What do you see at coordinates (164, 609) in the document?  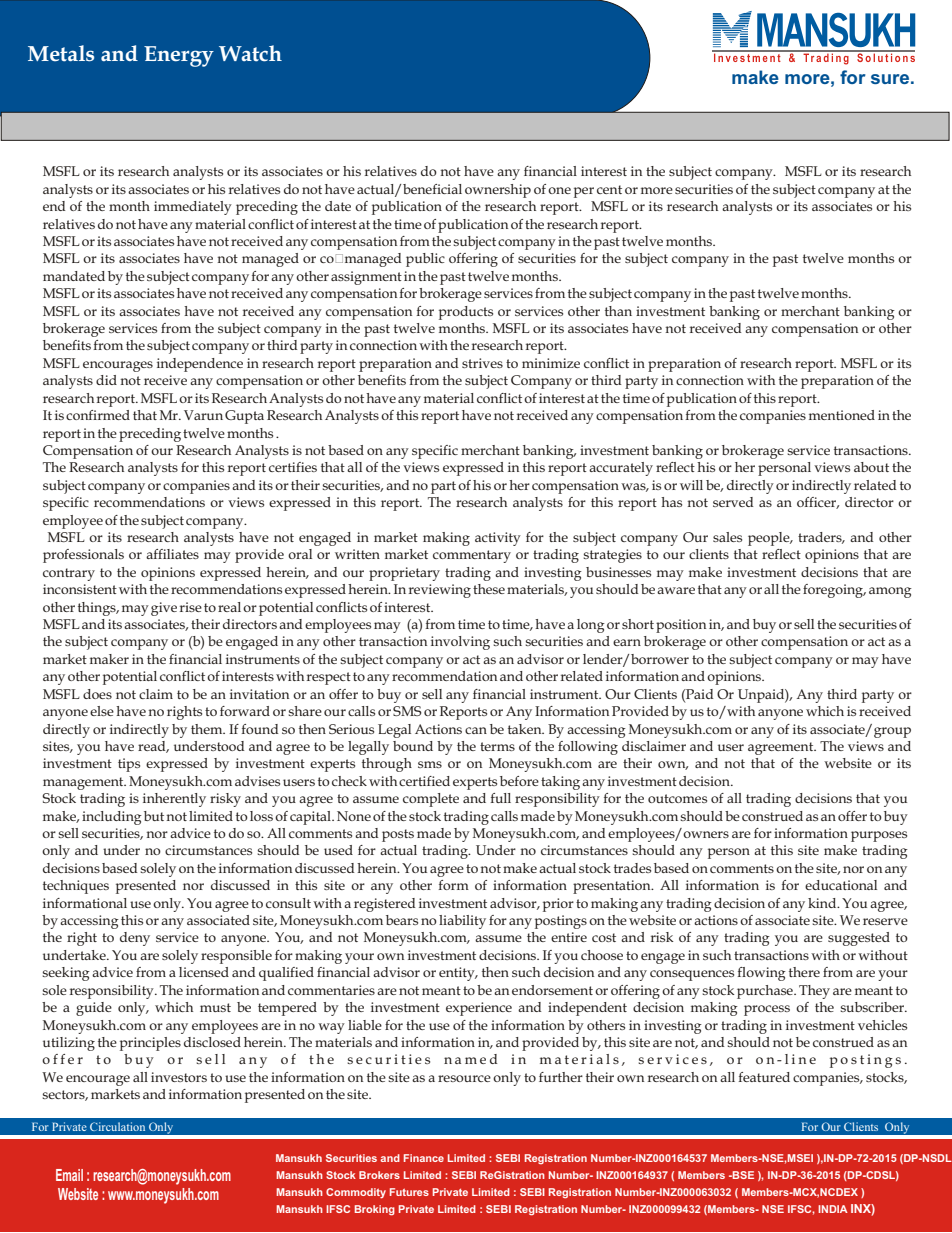 I see `give` at bounding box center [164, 609].
